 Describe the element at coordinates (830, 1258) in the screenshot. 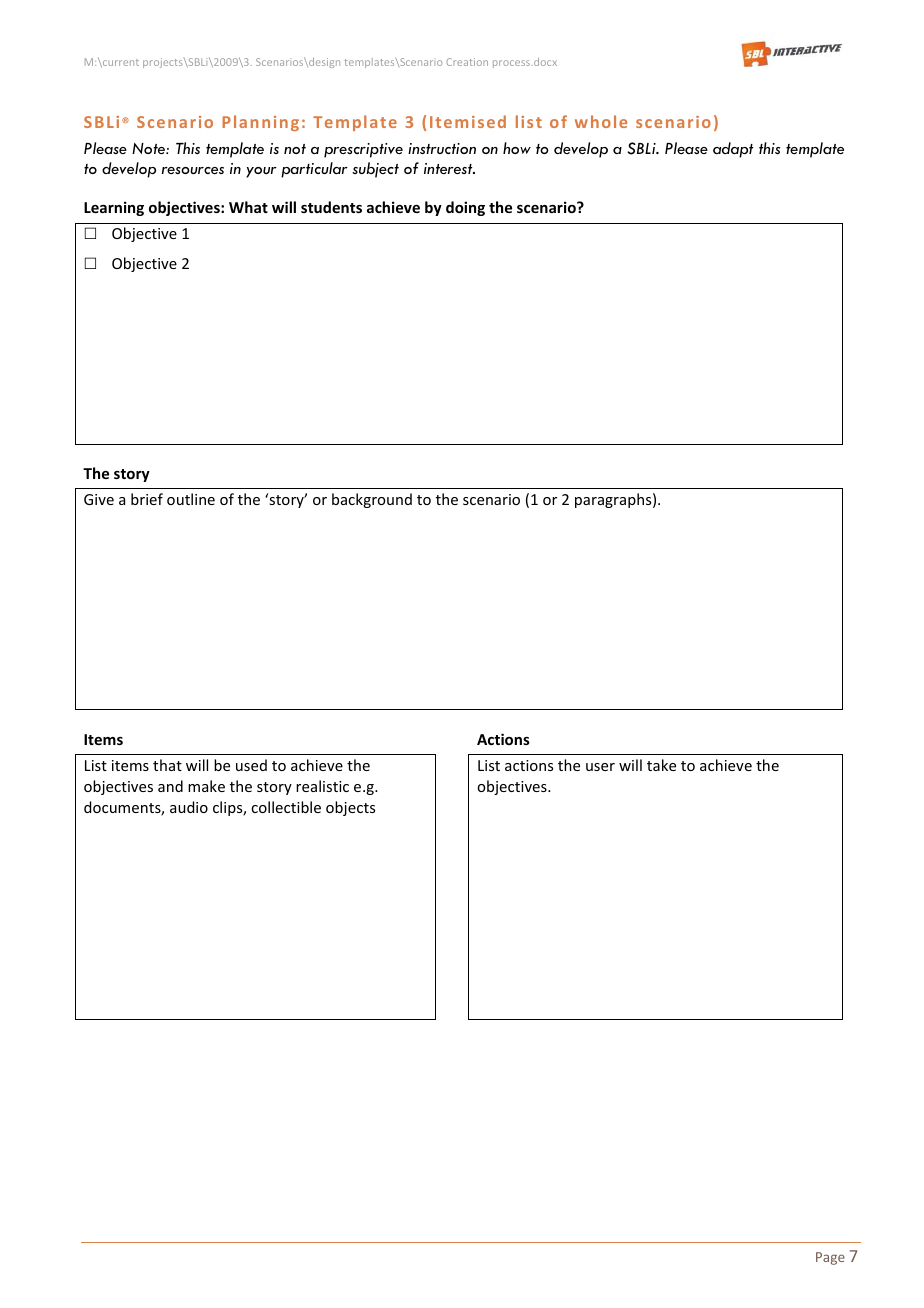

I see `Page` at that location.
